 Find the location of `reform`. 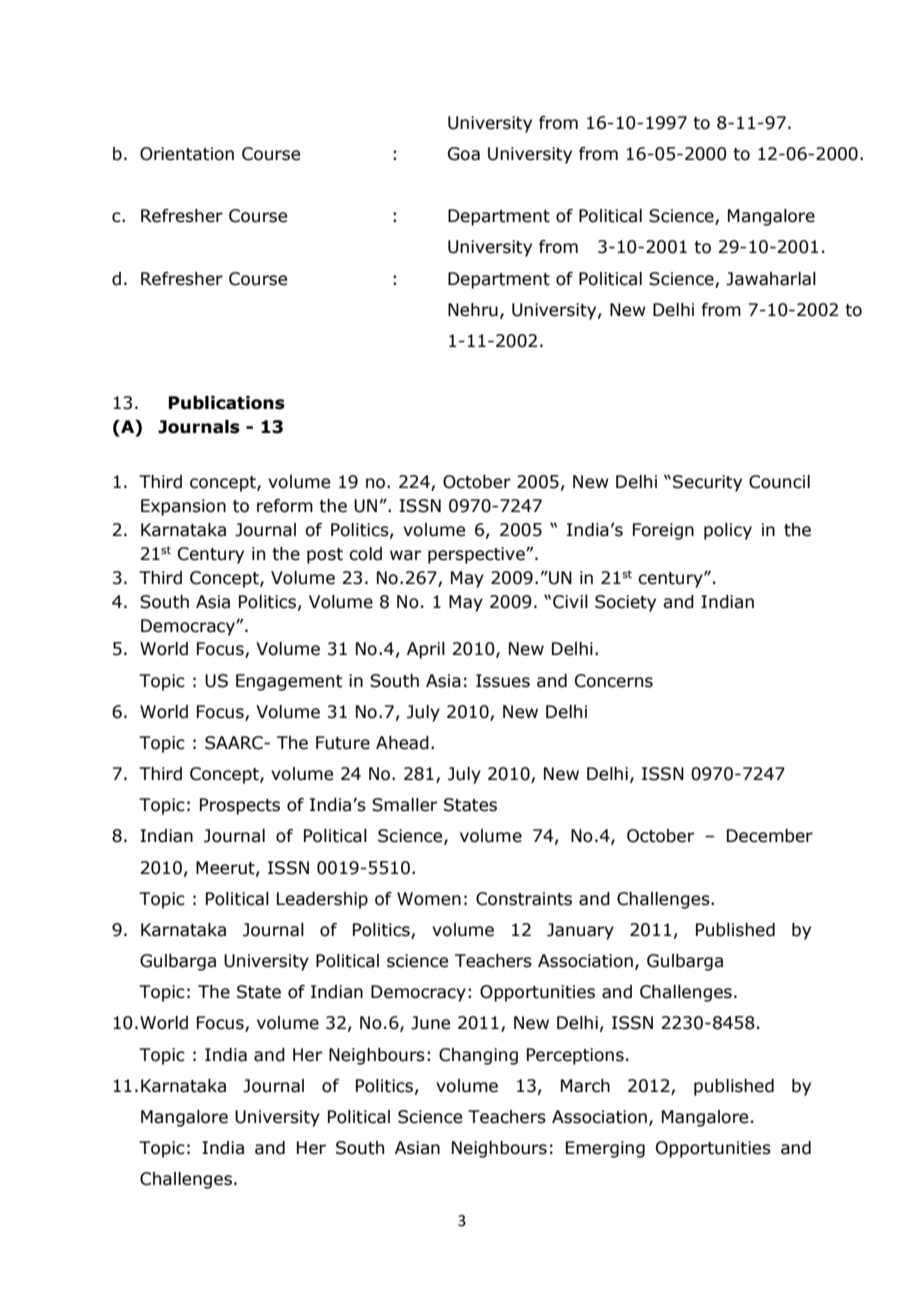

reform is located at coordinates (285, 506).
